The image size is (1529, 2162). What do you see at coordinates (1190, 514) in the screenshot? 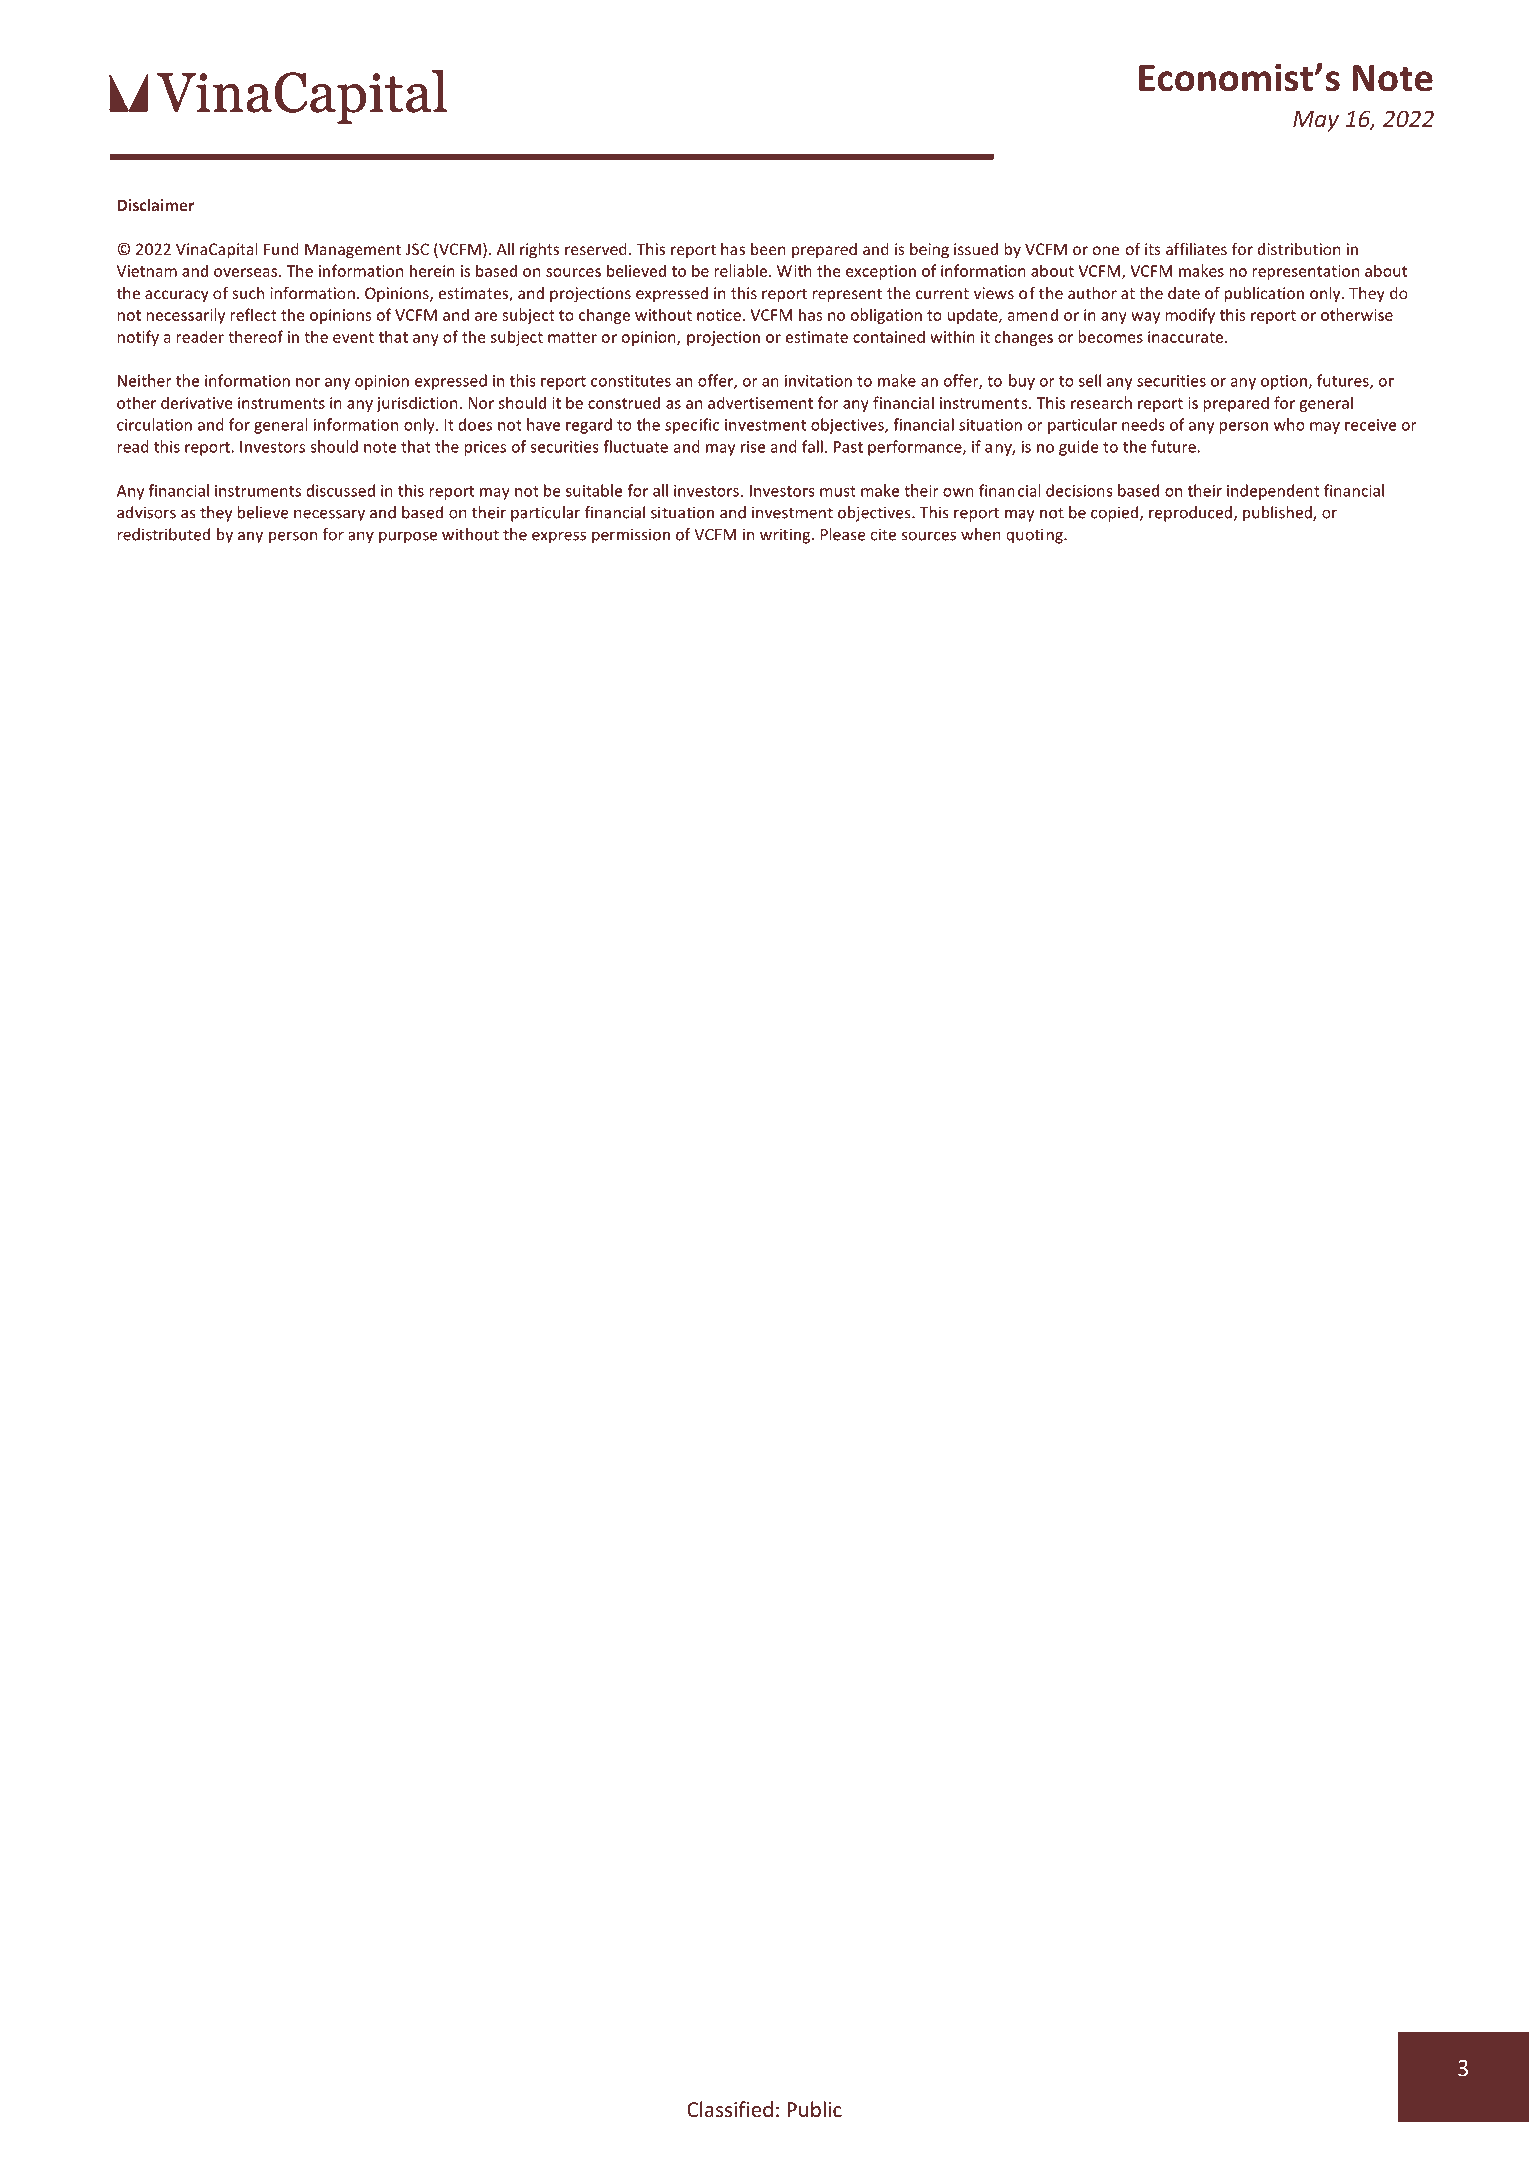
I see `reproduced` at bounding box center [1190, 514].
